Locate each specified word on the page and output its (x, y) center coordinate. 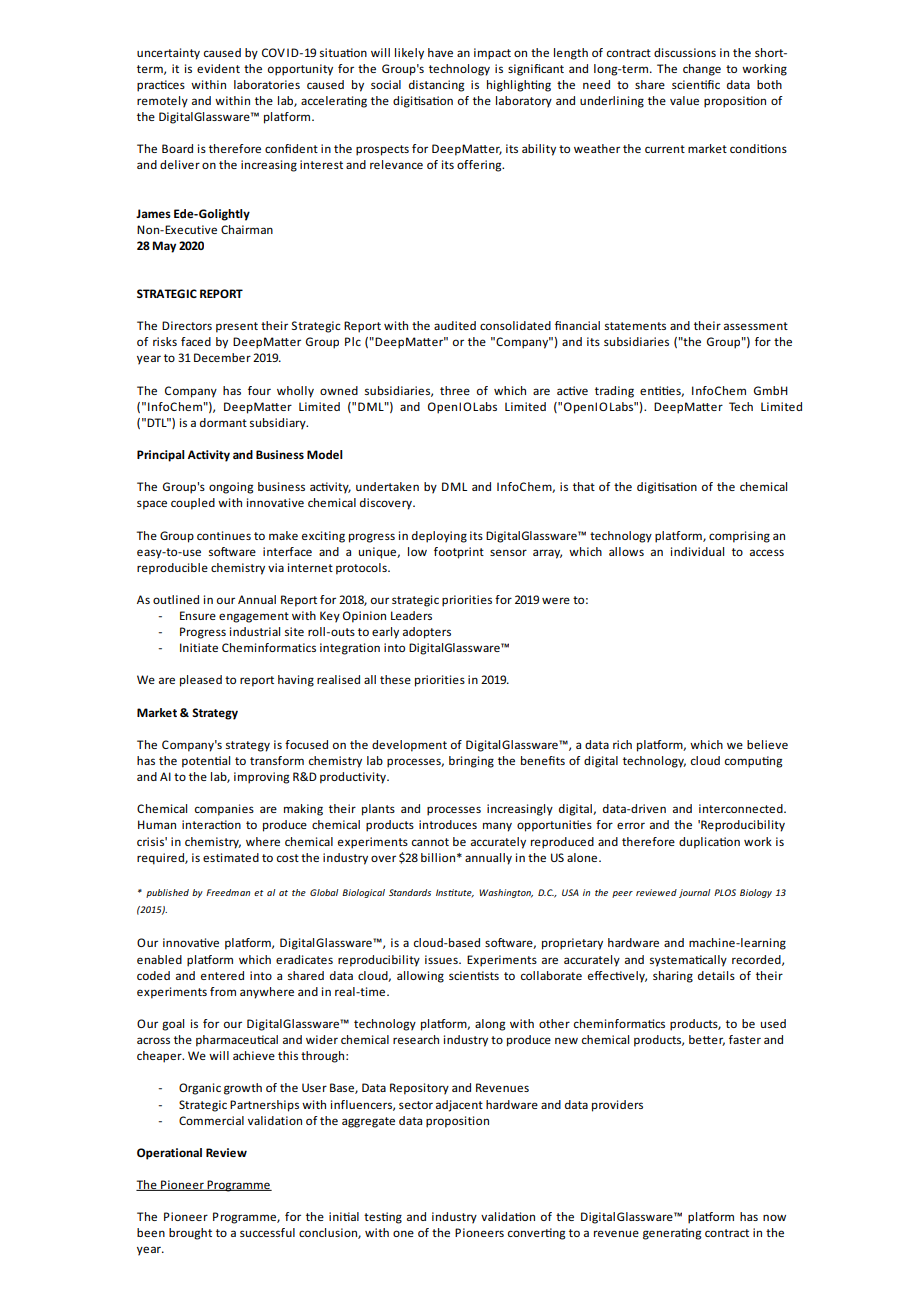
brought (190, 1234)
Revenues (502, 1087)
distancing (436, 86)
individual (697, 551)
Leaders (411, 615)
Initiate (199, 647)
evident (218, 68)
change (702, 70)
